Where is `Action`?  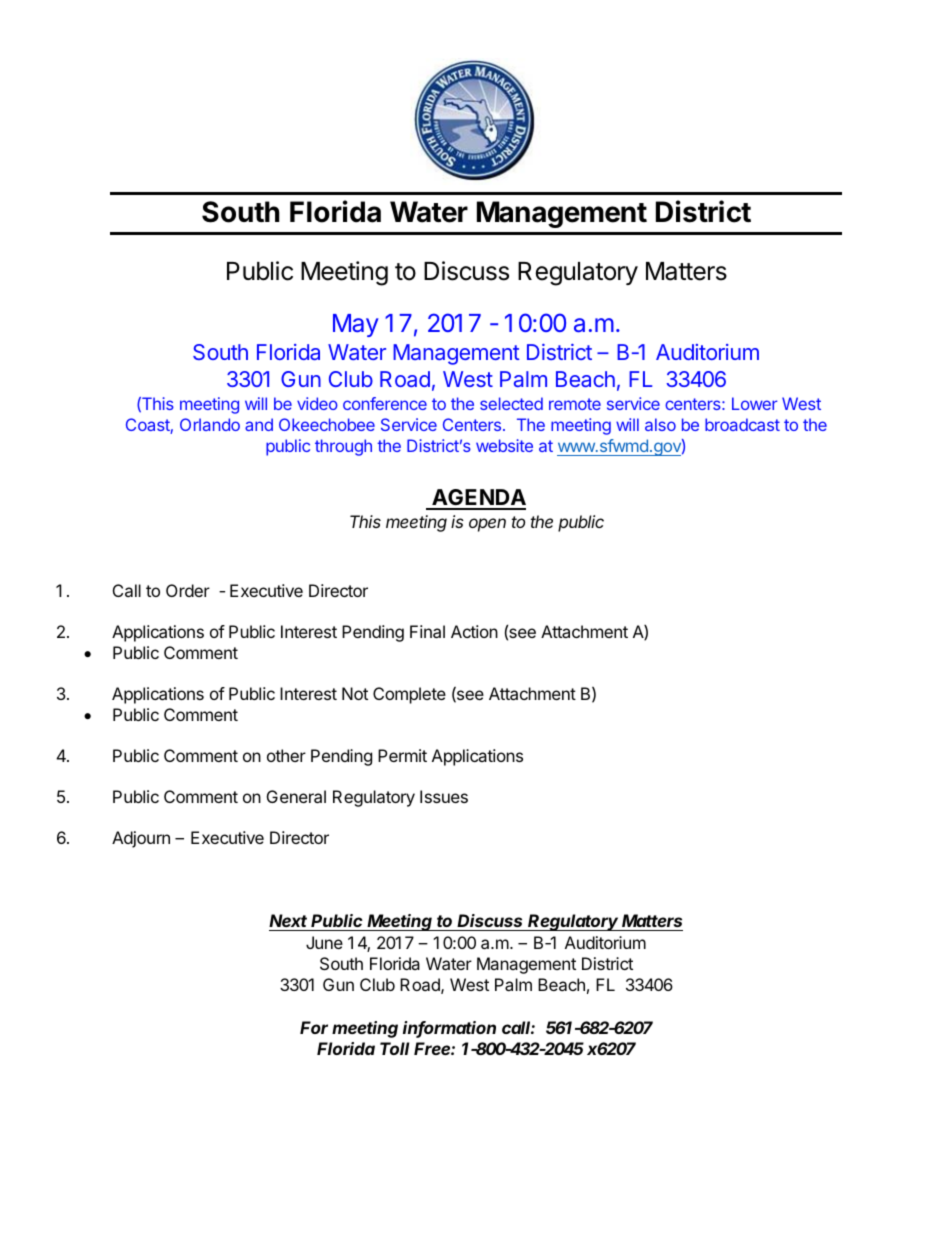
Action is located at coordinates (474, 631).
